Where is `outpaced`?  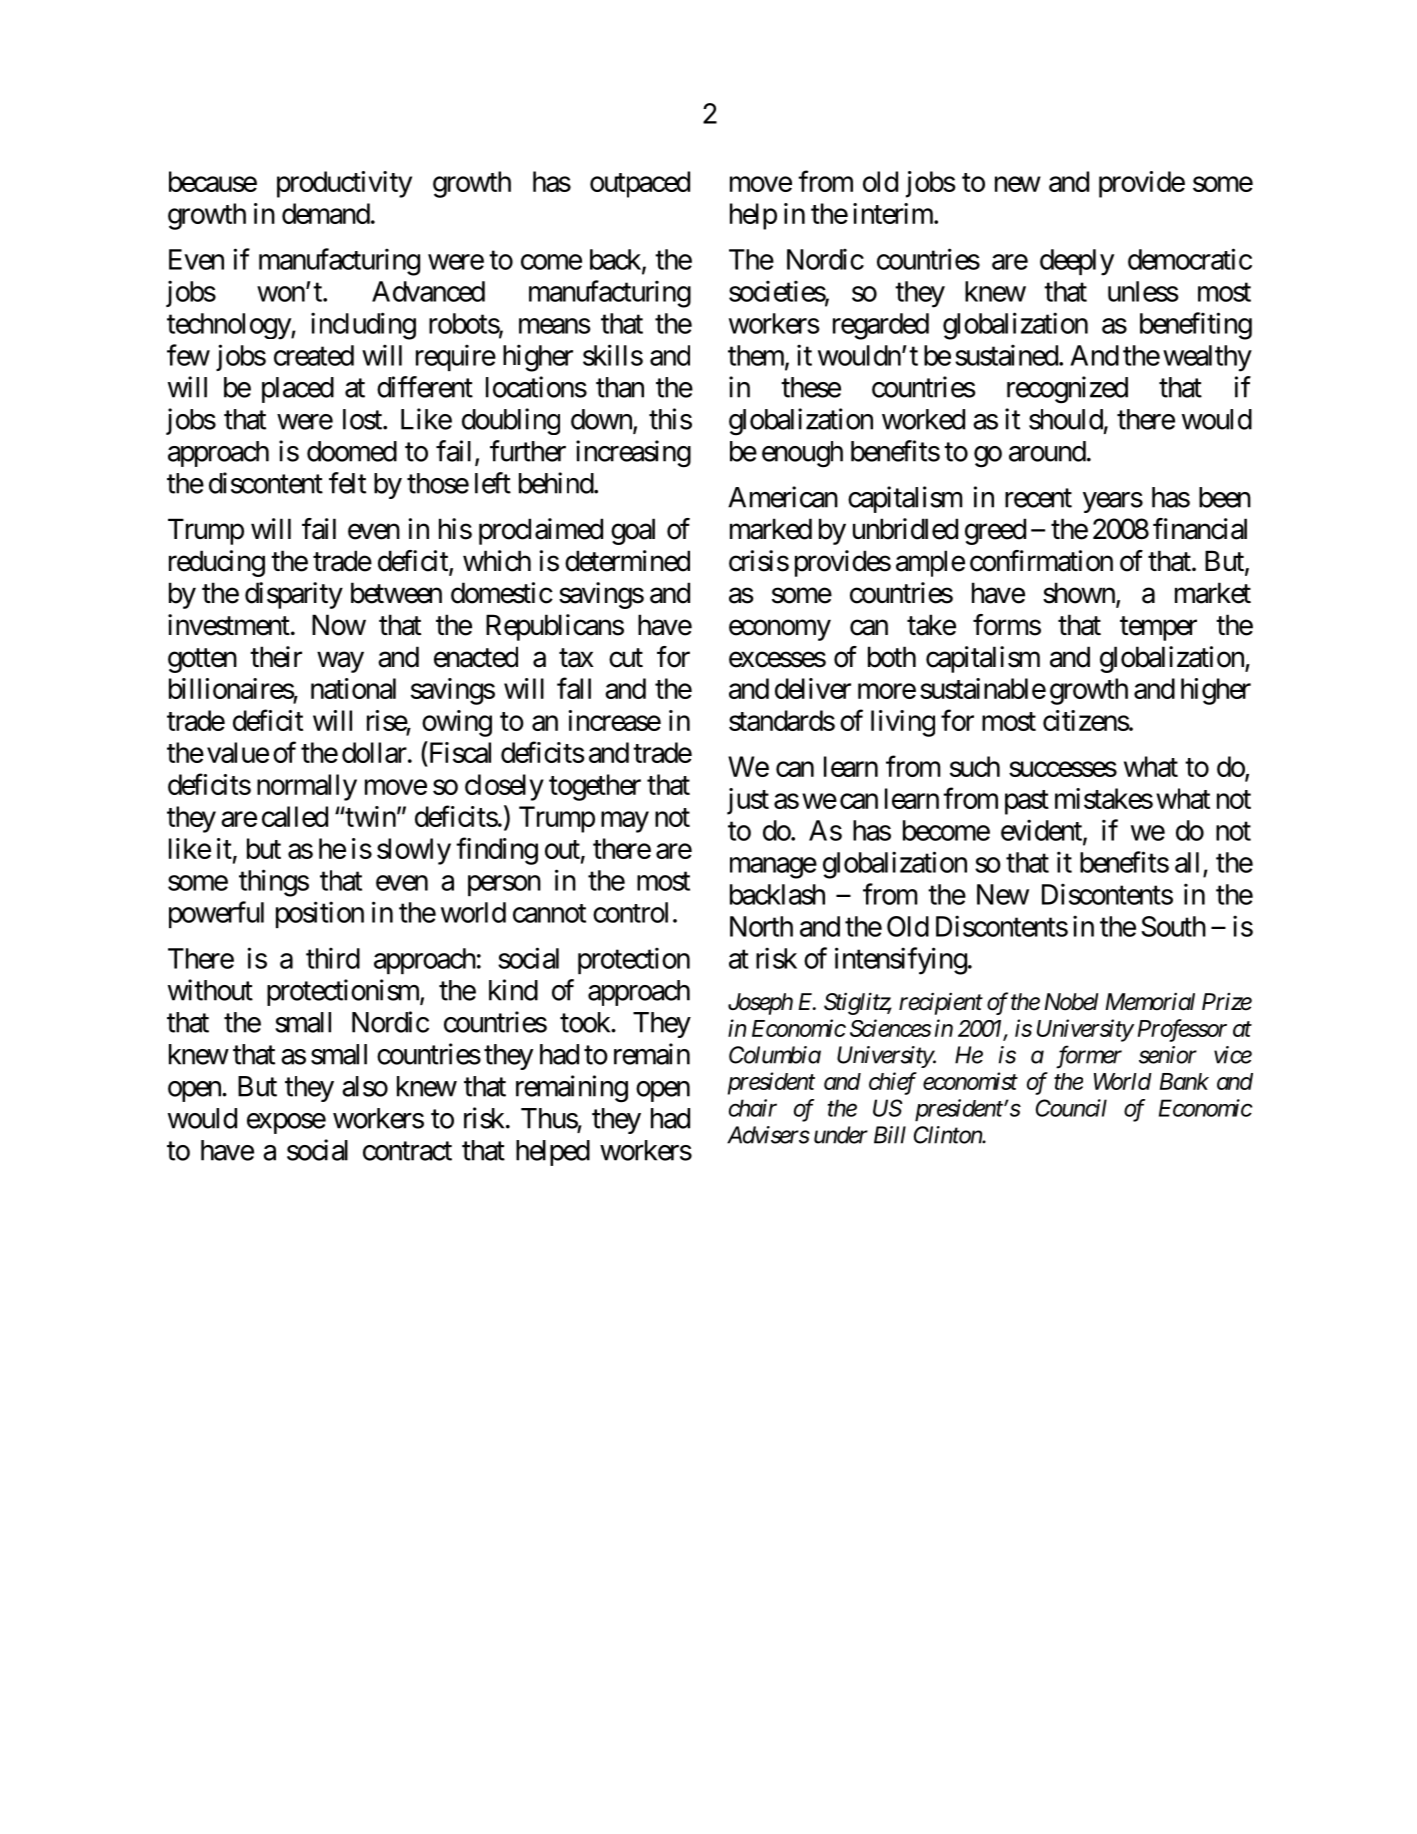 outpaced is located at coordinates (640, 184).
